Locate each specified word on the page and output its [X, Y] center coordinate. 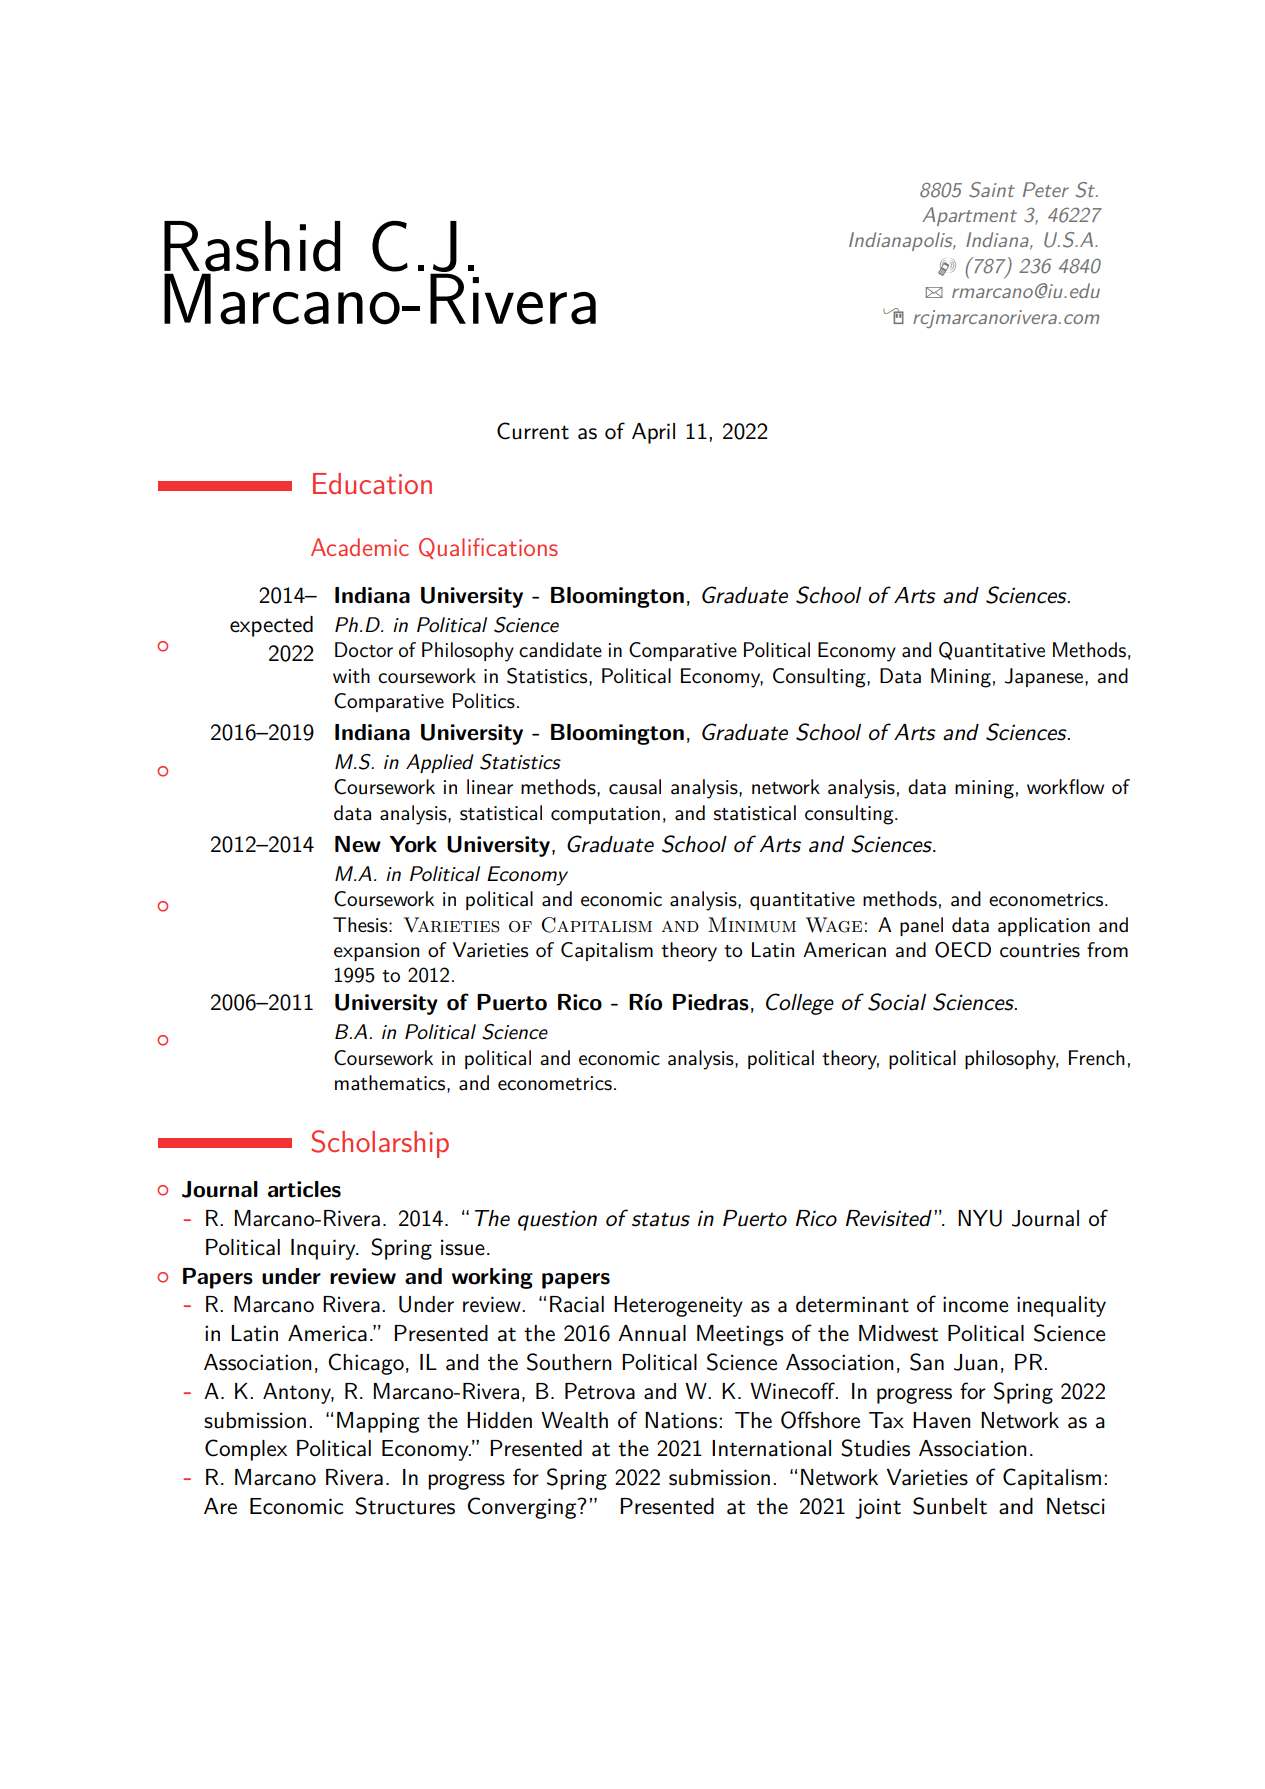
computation [605, 815]
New [358, 844]
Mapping [378, 1422]
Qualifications [488, 548]
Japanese [1045, 677]
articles [304, 1189]
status [661, 1219]
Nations [682, 1420]
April [653, 433]
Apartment [969, 216]
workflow [1065, 786]
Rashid [252, 247]
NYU [980, 1218]
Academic [360, 547]
